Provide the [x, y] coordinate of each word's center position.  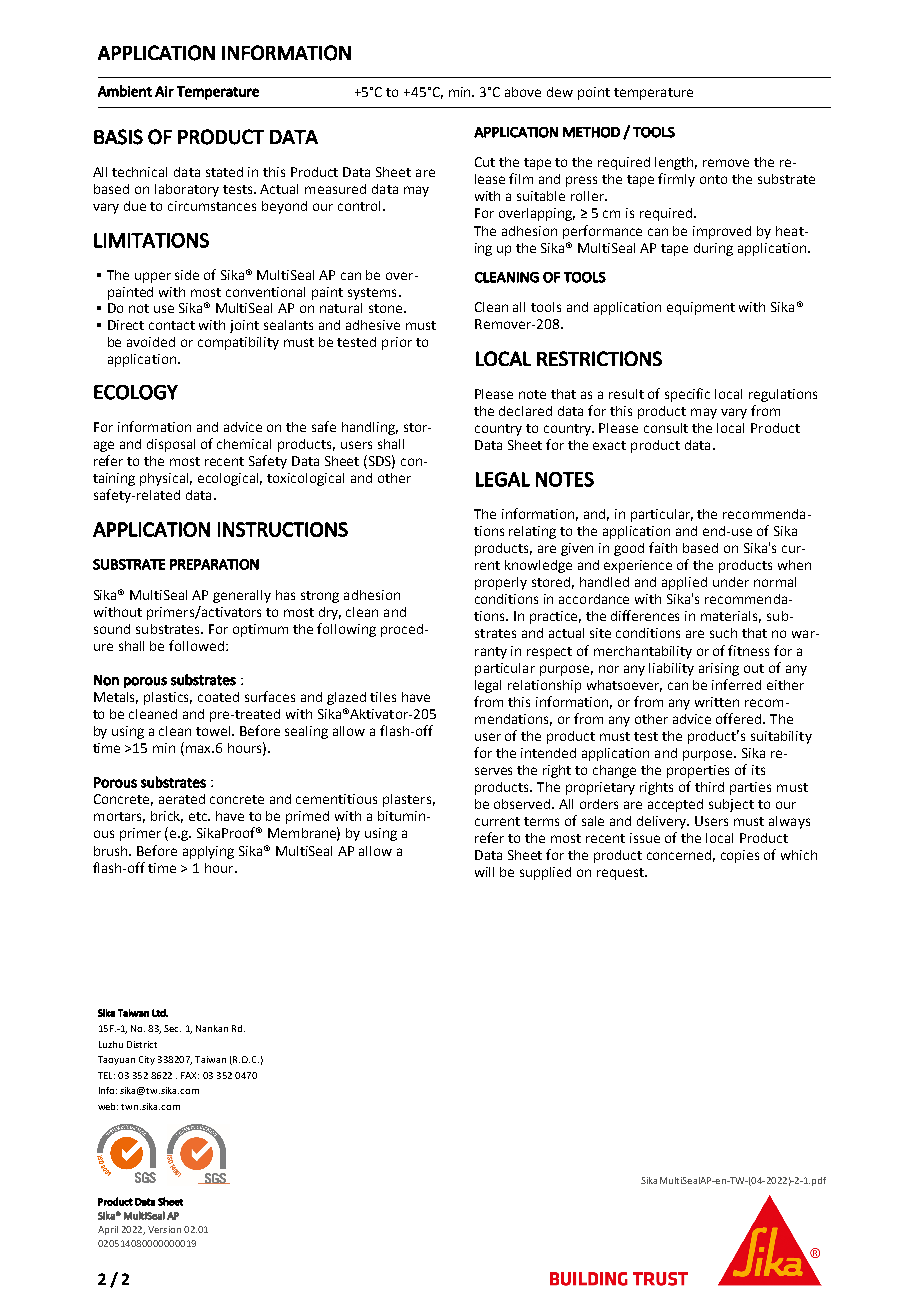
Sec [172, 1028]
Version [164, 1229]
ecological [230, 479]
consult [666, 428]
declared [525, 411]
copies [740, 856]
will [484, 872]
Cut [485, 162]
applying [208, 852]
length [676, 163]
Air [164, 91]
